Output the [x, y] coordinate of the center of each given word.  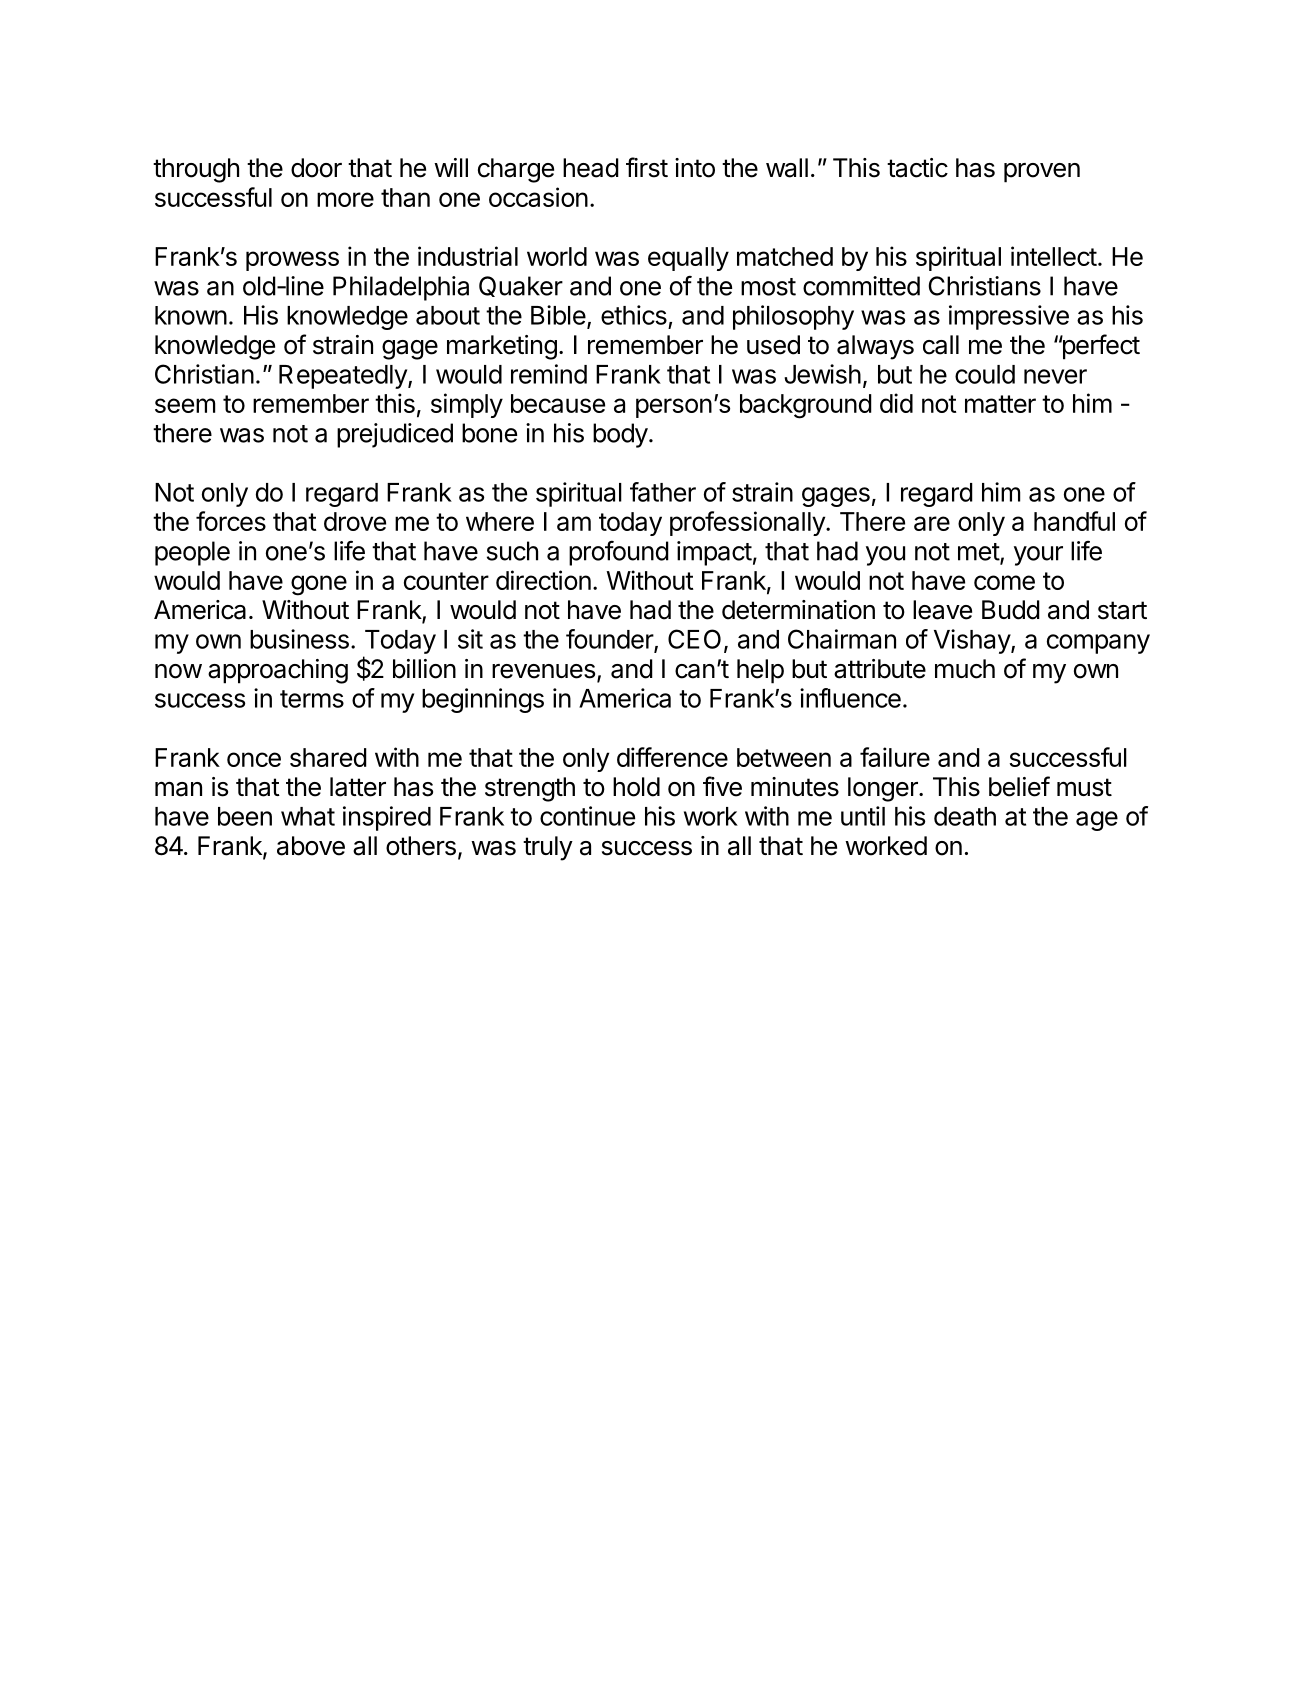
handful [1074, 521]
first [647, 167]
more [345, 199]
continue [587, 816]
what [308, 816]
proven [1042, 173]
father [663, 492]
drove [355, 521]
